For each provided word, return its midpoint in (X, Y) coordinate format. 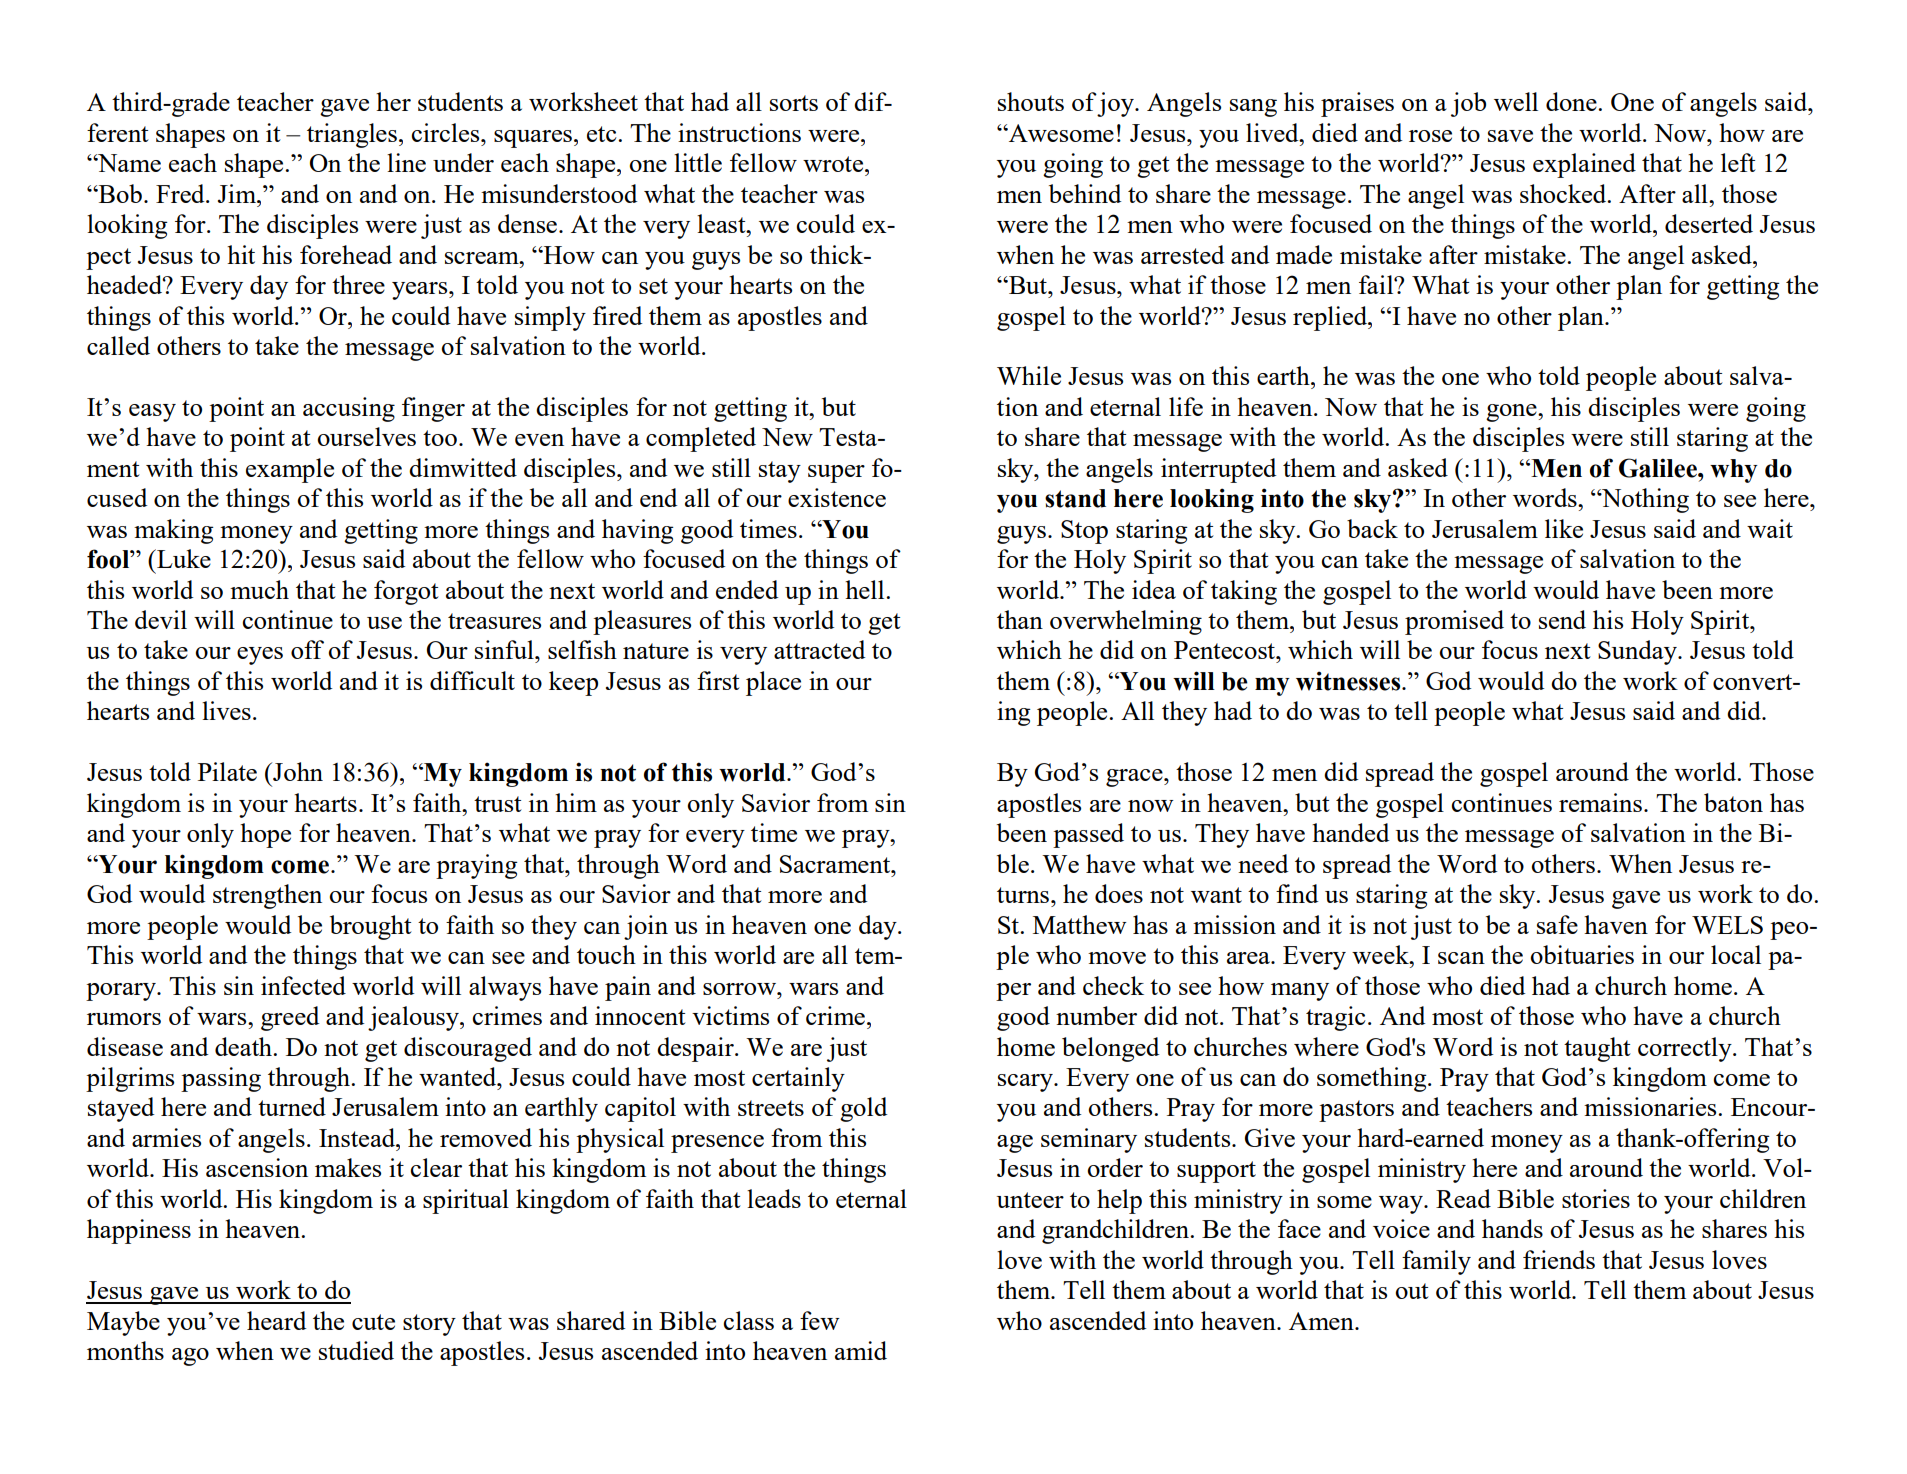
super (836, 474)
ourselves (366, 436)
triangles (352, 135)
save (1510, 136)
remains (1600, 802)
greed (290, 1018)
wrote (834, 164)
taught (1597, 1049)
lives (226, 710)
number (1096, 1015)
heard (276, 1320)
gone (1512, 413)
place (773, 683)
